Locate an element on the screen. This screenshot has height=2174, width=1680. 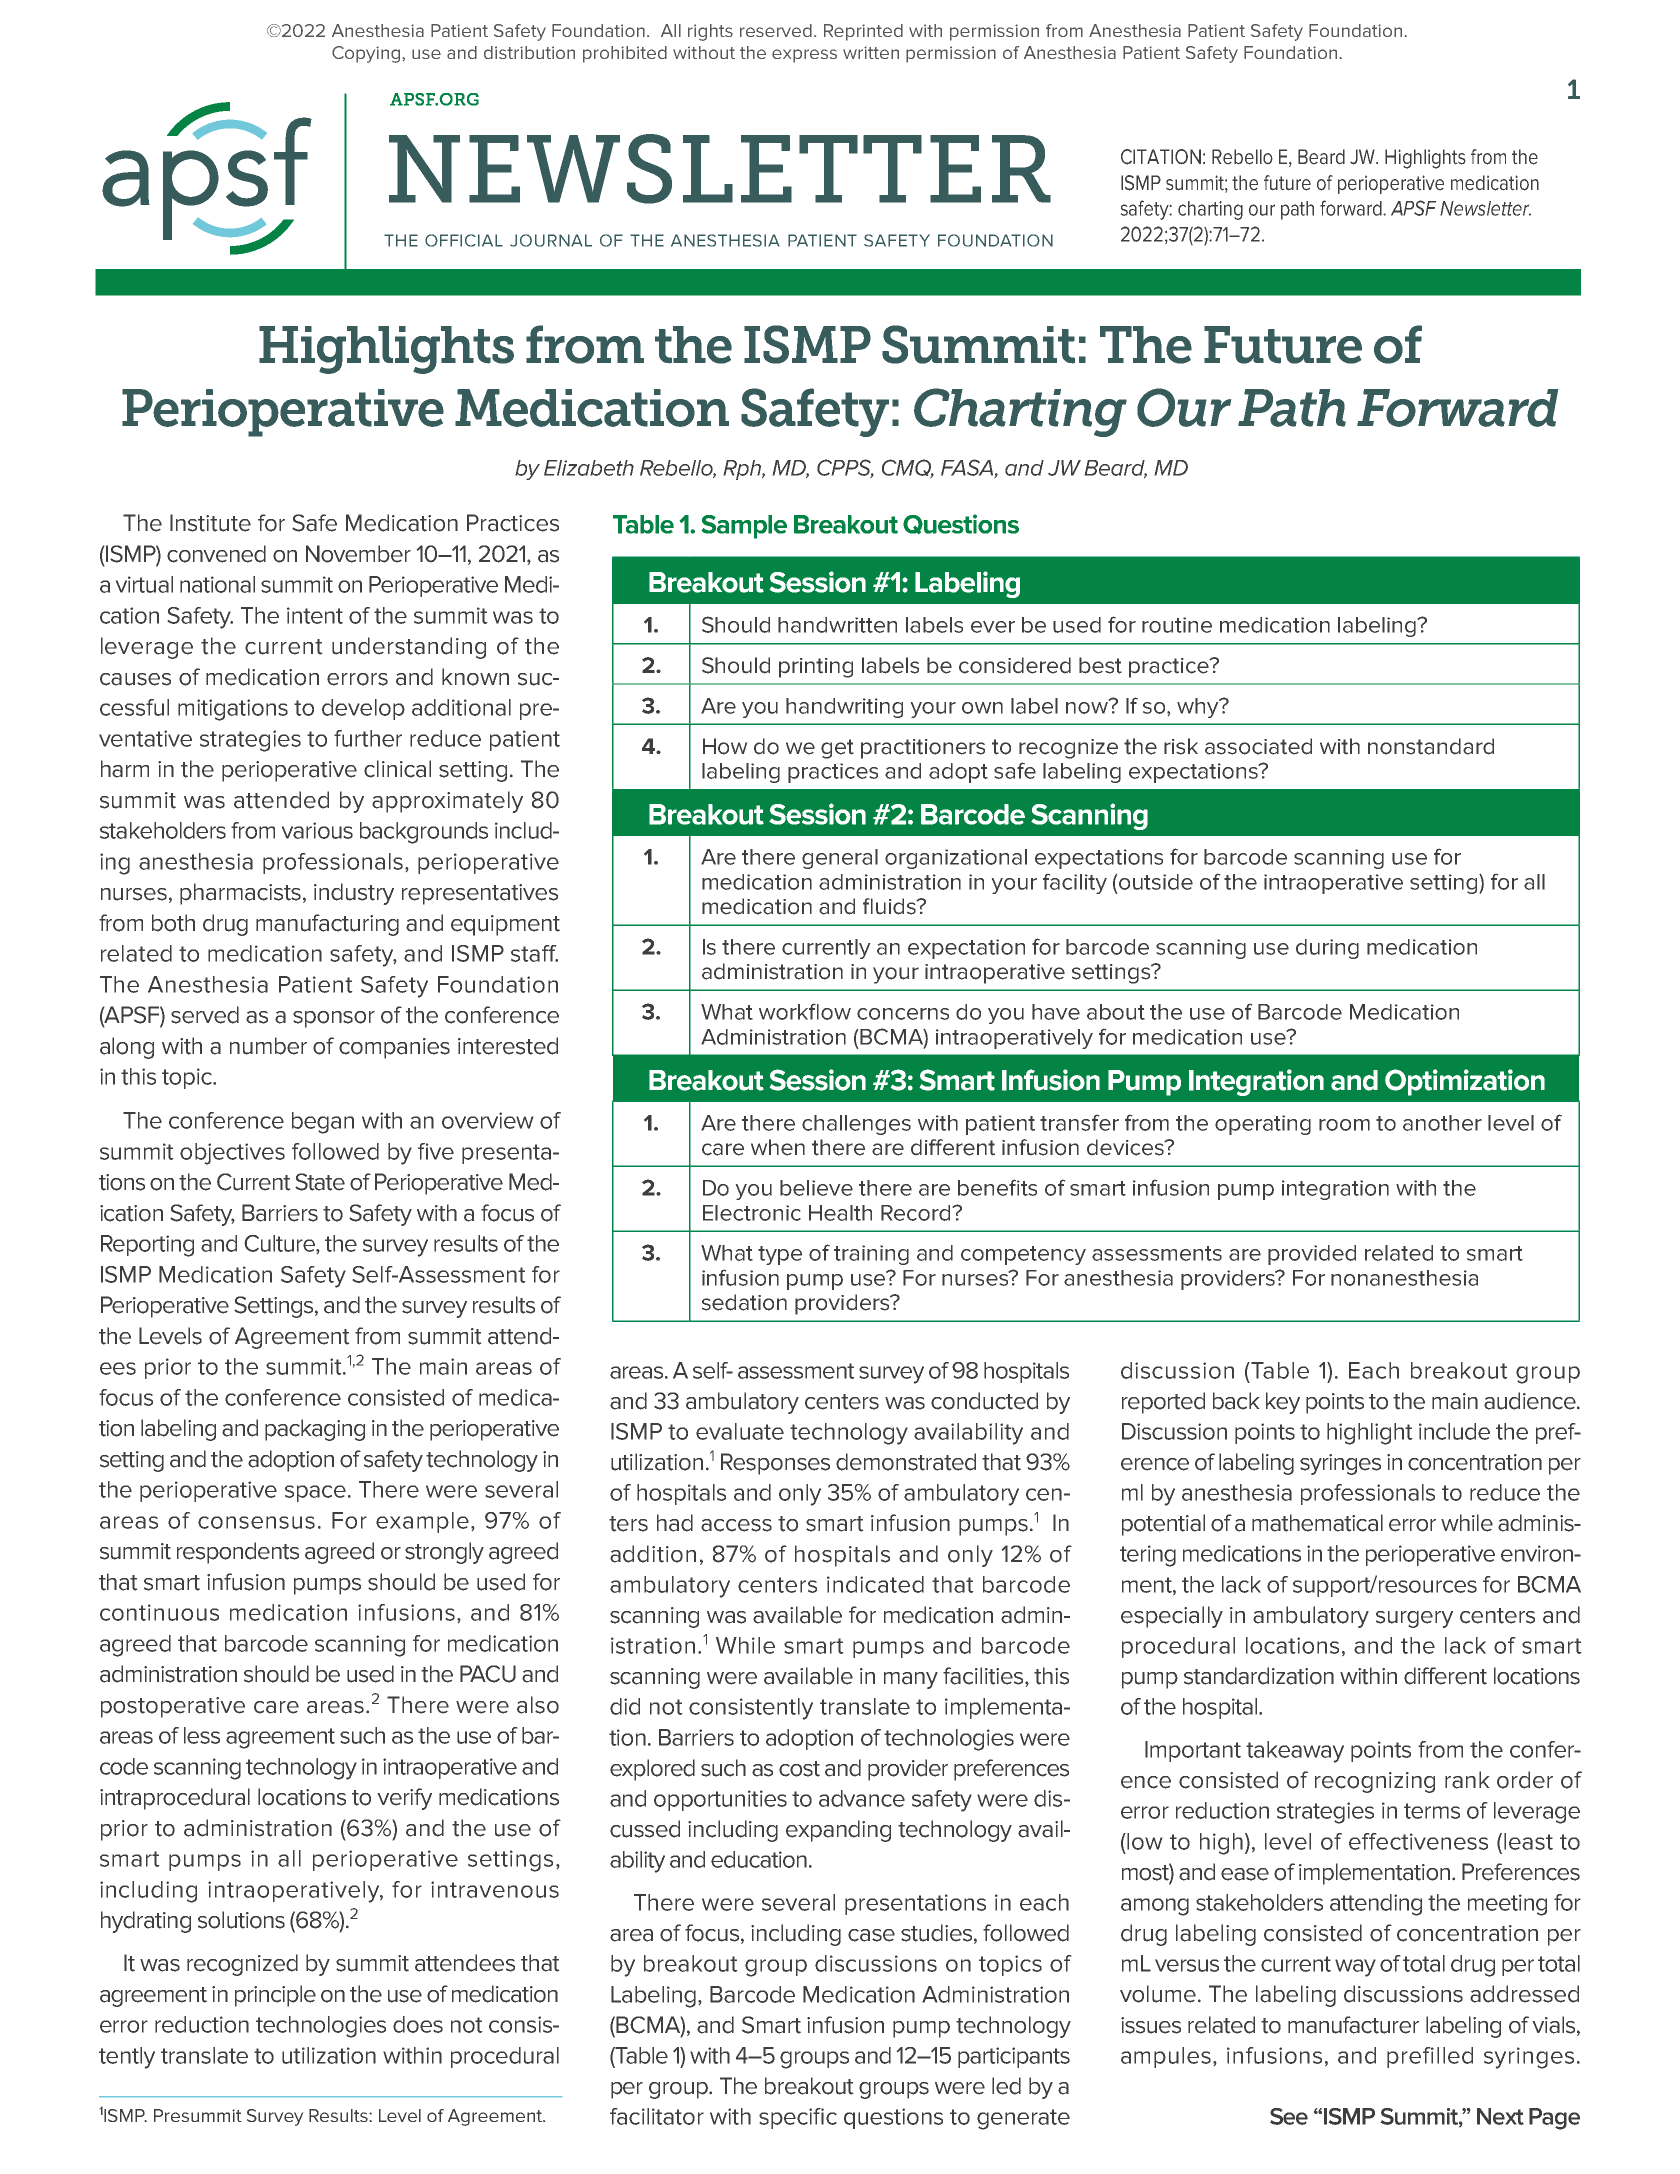
express is located at coordinates (804, 56).
